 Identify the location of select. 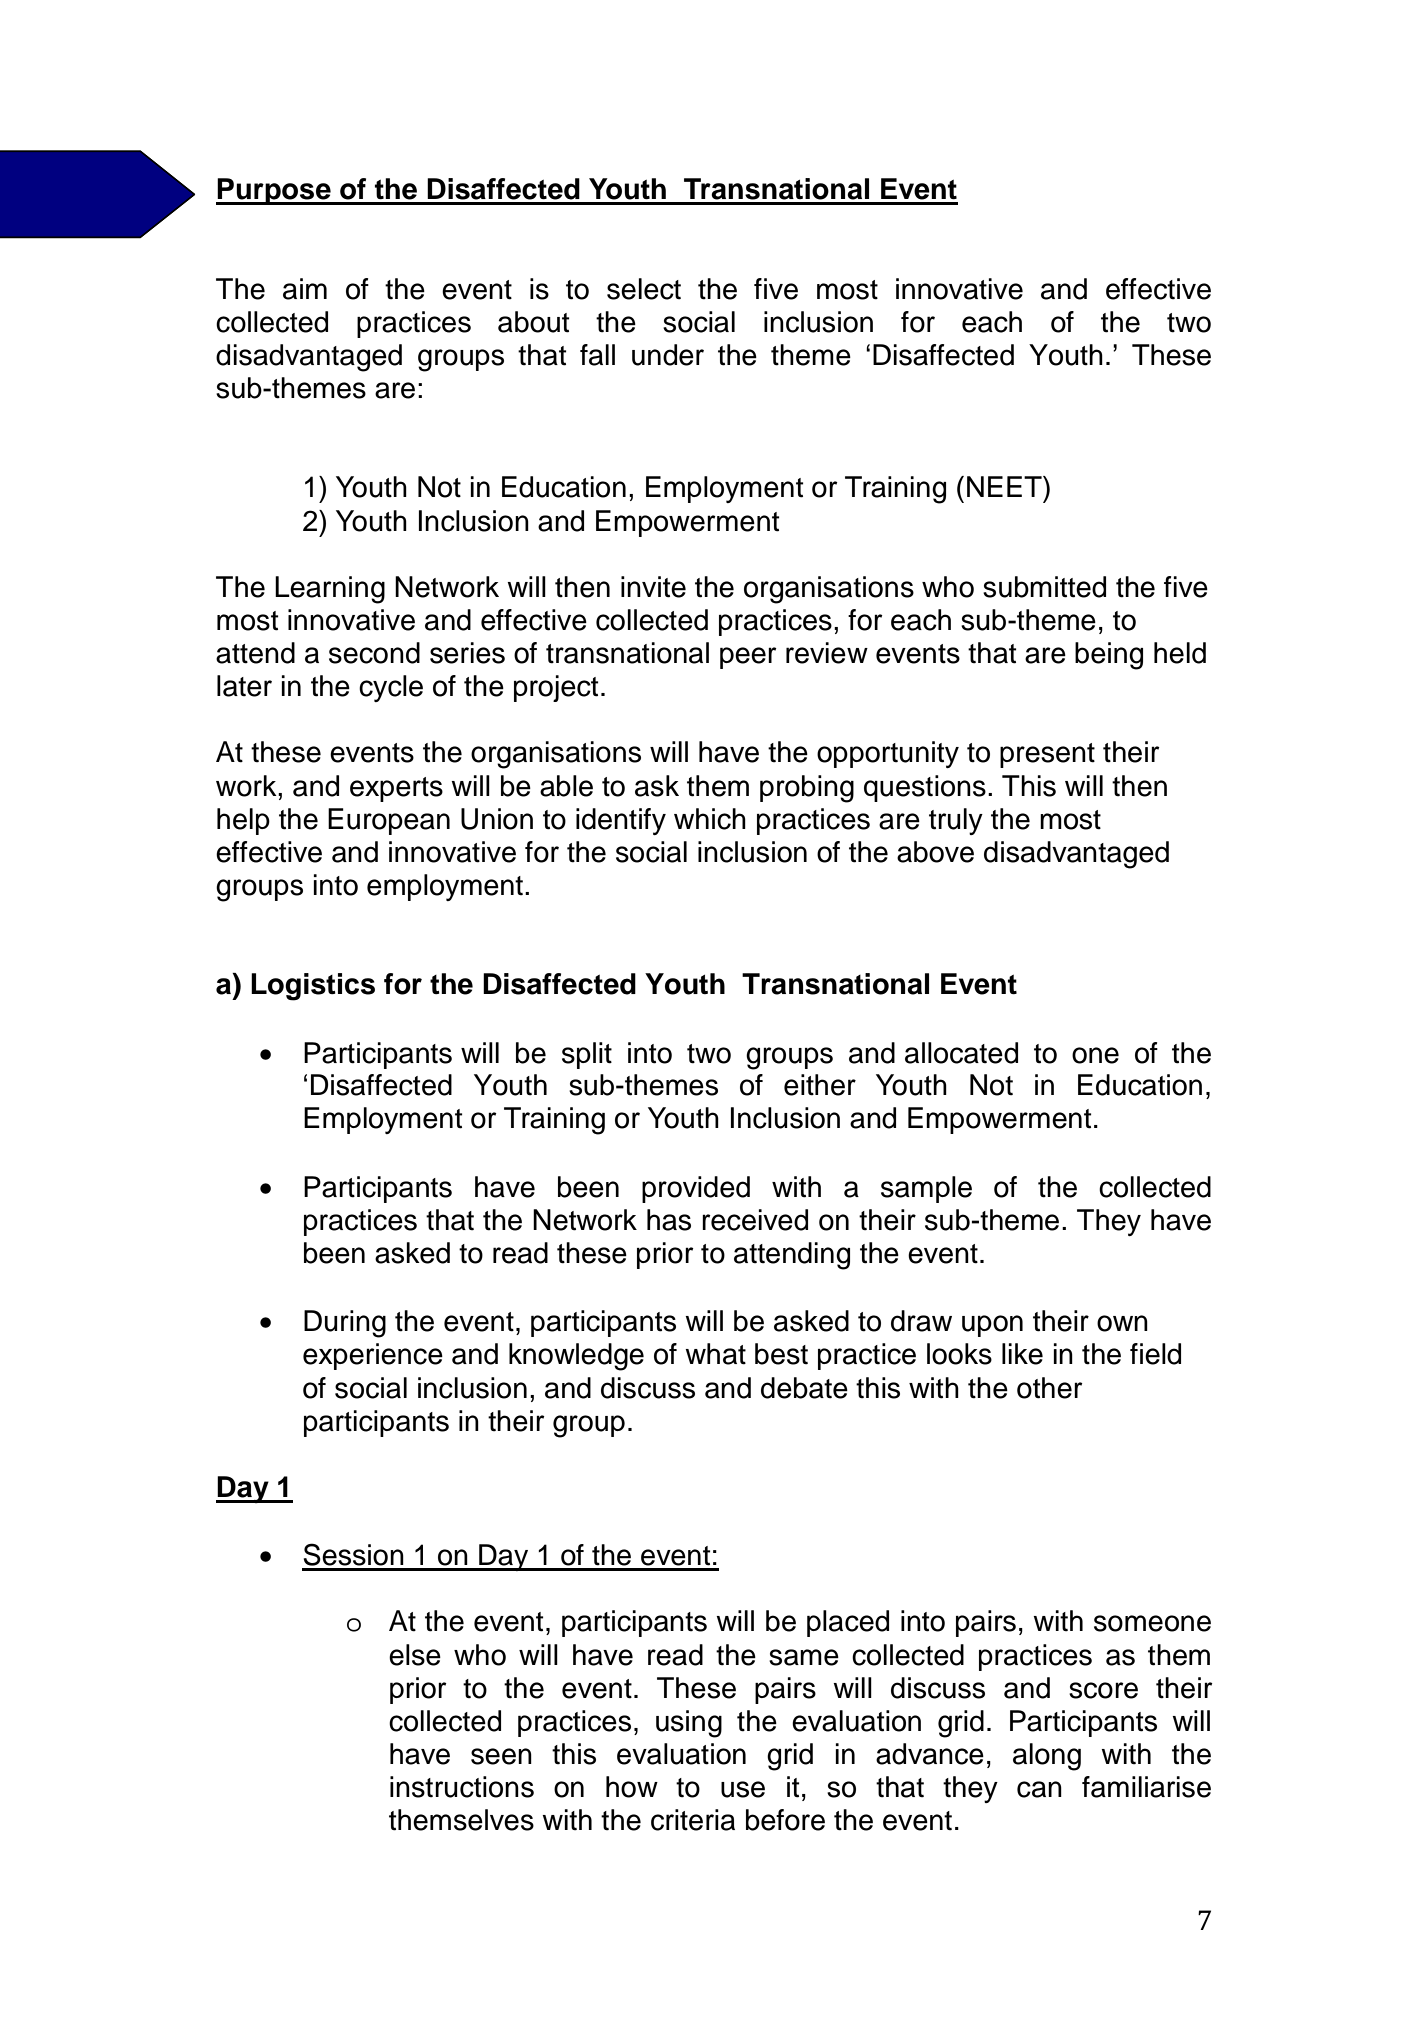
(644, 289).
